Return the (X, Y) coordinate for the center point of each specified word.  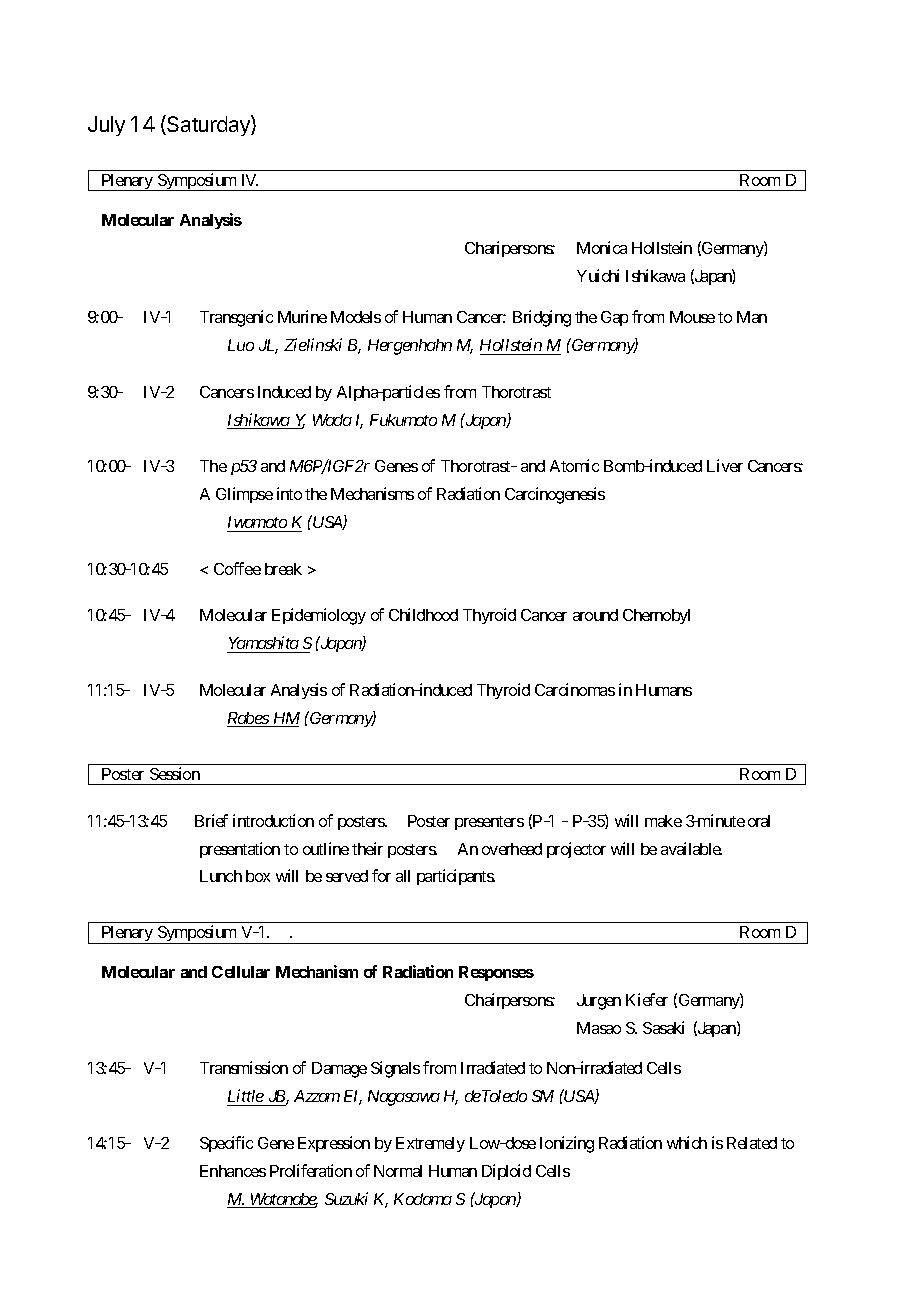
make (663, 821)
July (106, 126)
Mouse (692, 317)
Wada (332, 420)
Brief (211, 820)
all (403, 876)
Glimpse (244, 495)
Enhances (233, 1171)
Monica (602, 247)
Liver (725, 465)
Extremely (430, 1144)
